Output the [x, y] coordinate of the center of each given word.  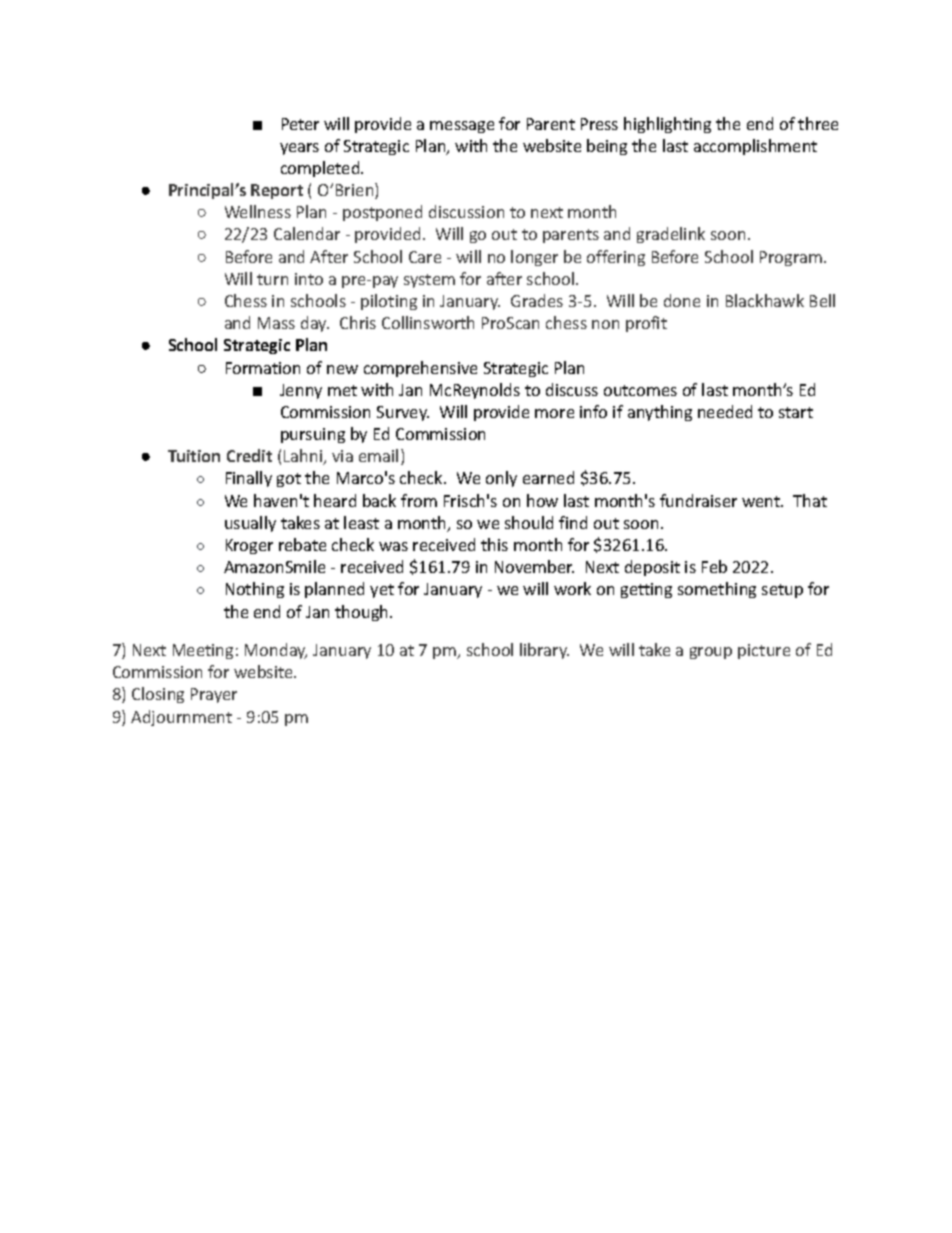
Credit [249, 455]
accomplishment [755, 147]
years [299, 149]
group [711, 653]
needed [725, 411]
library [544, 651]
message [462, 127]
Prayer [214, 695]
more [554, 413]
